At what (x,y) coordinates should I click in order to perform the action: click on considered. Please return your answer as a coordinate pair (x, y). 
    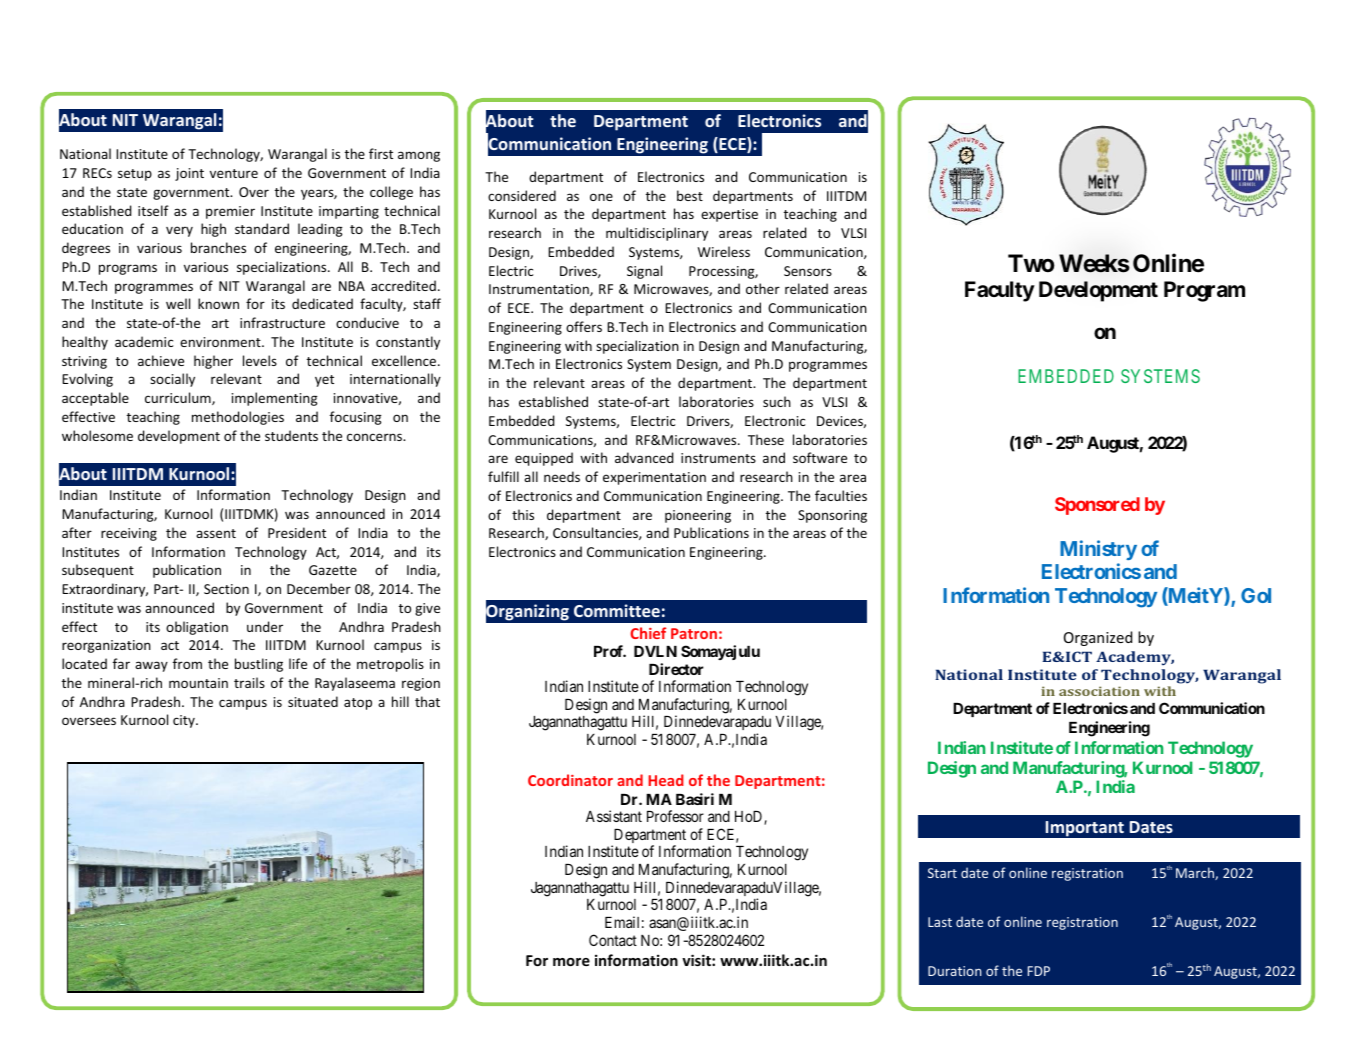
    Looking at the image, I should click on (522, 195).
